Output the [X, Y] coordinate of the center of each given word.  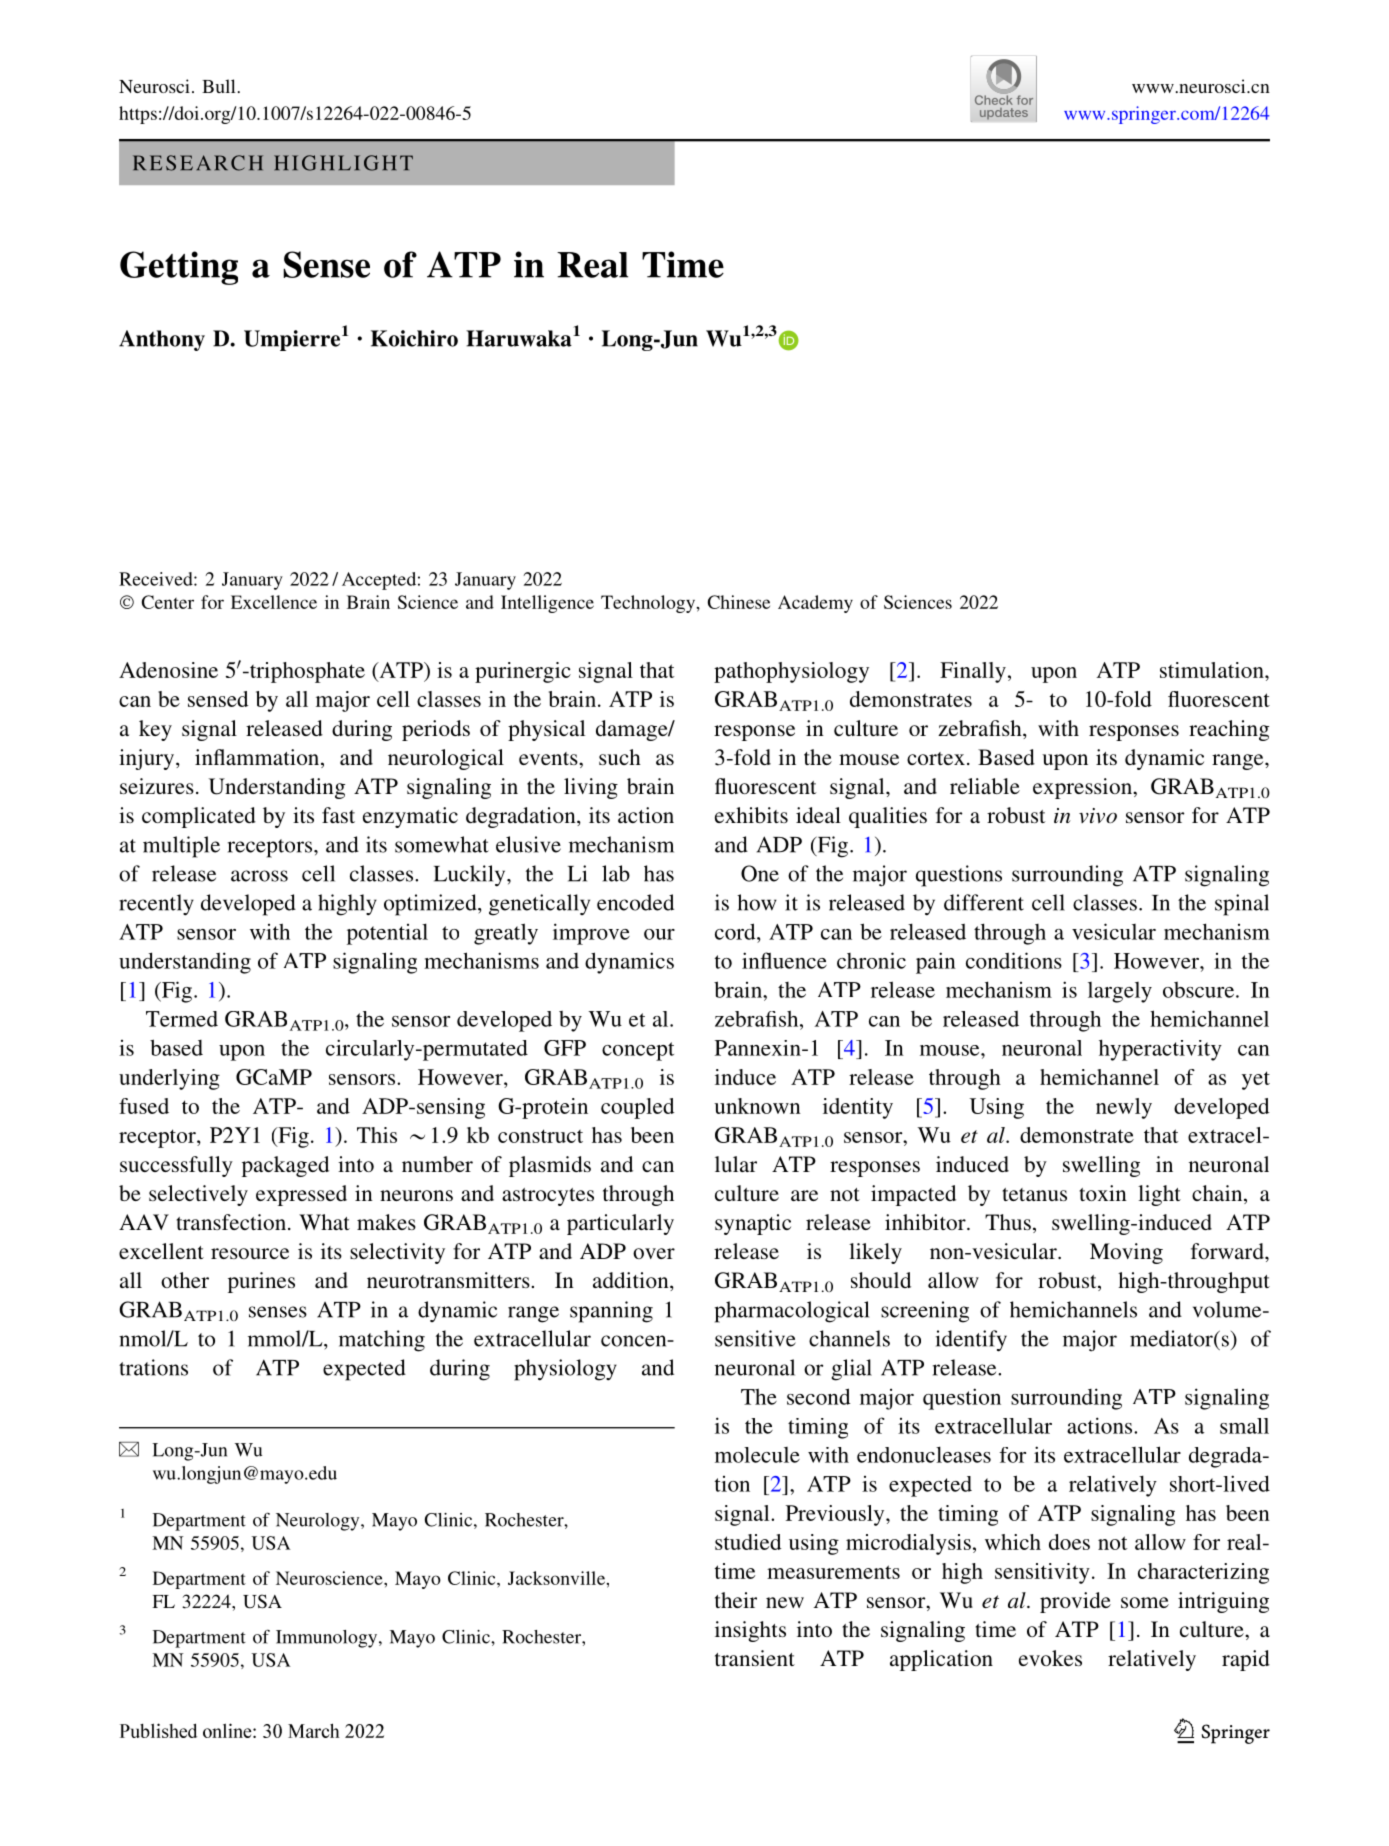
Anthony [162, 340]
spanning [611, 1312]
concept [638, 1051]
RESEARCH [198, 163]
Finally [973, 672]
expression [1083, 788]
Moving [1126, 1253]
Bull [218, 86]
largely [1120, 992]
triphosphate [306, 672]
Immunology [328, 1639]
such [620, 757]
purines [261, 1282]
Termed [182, 1019]
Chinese [739, 602]
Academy [815, 604]
